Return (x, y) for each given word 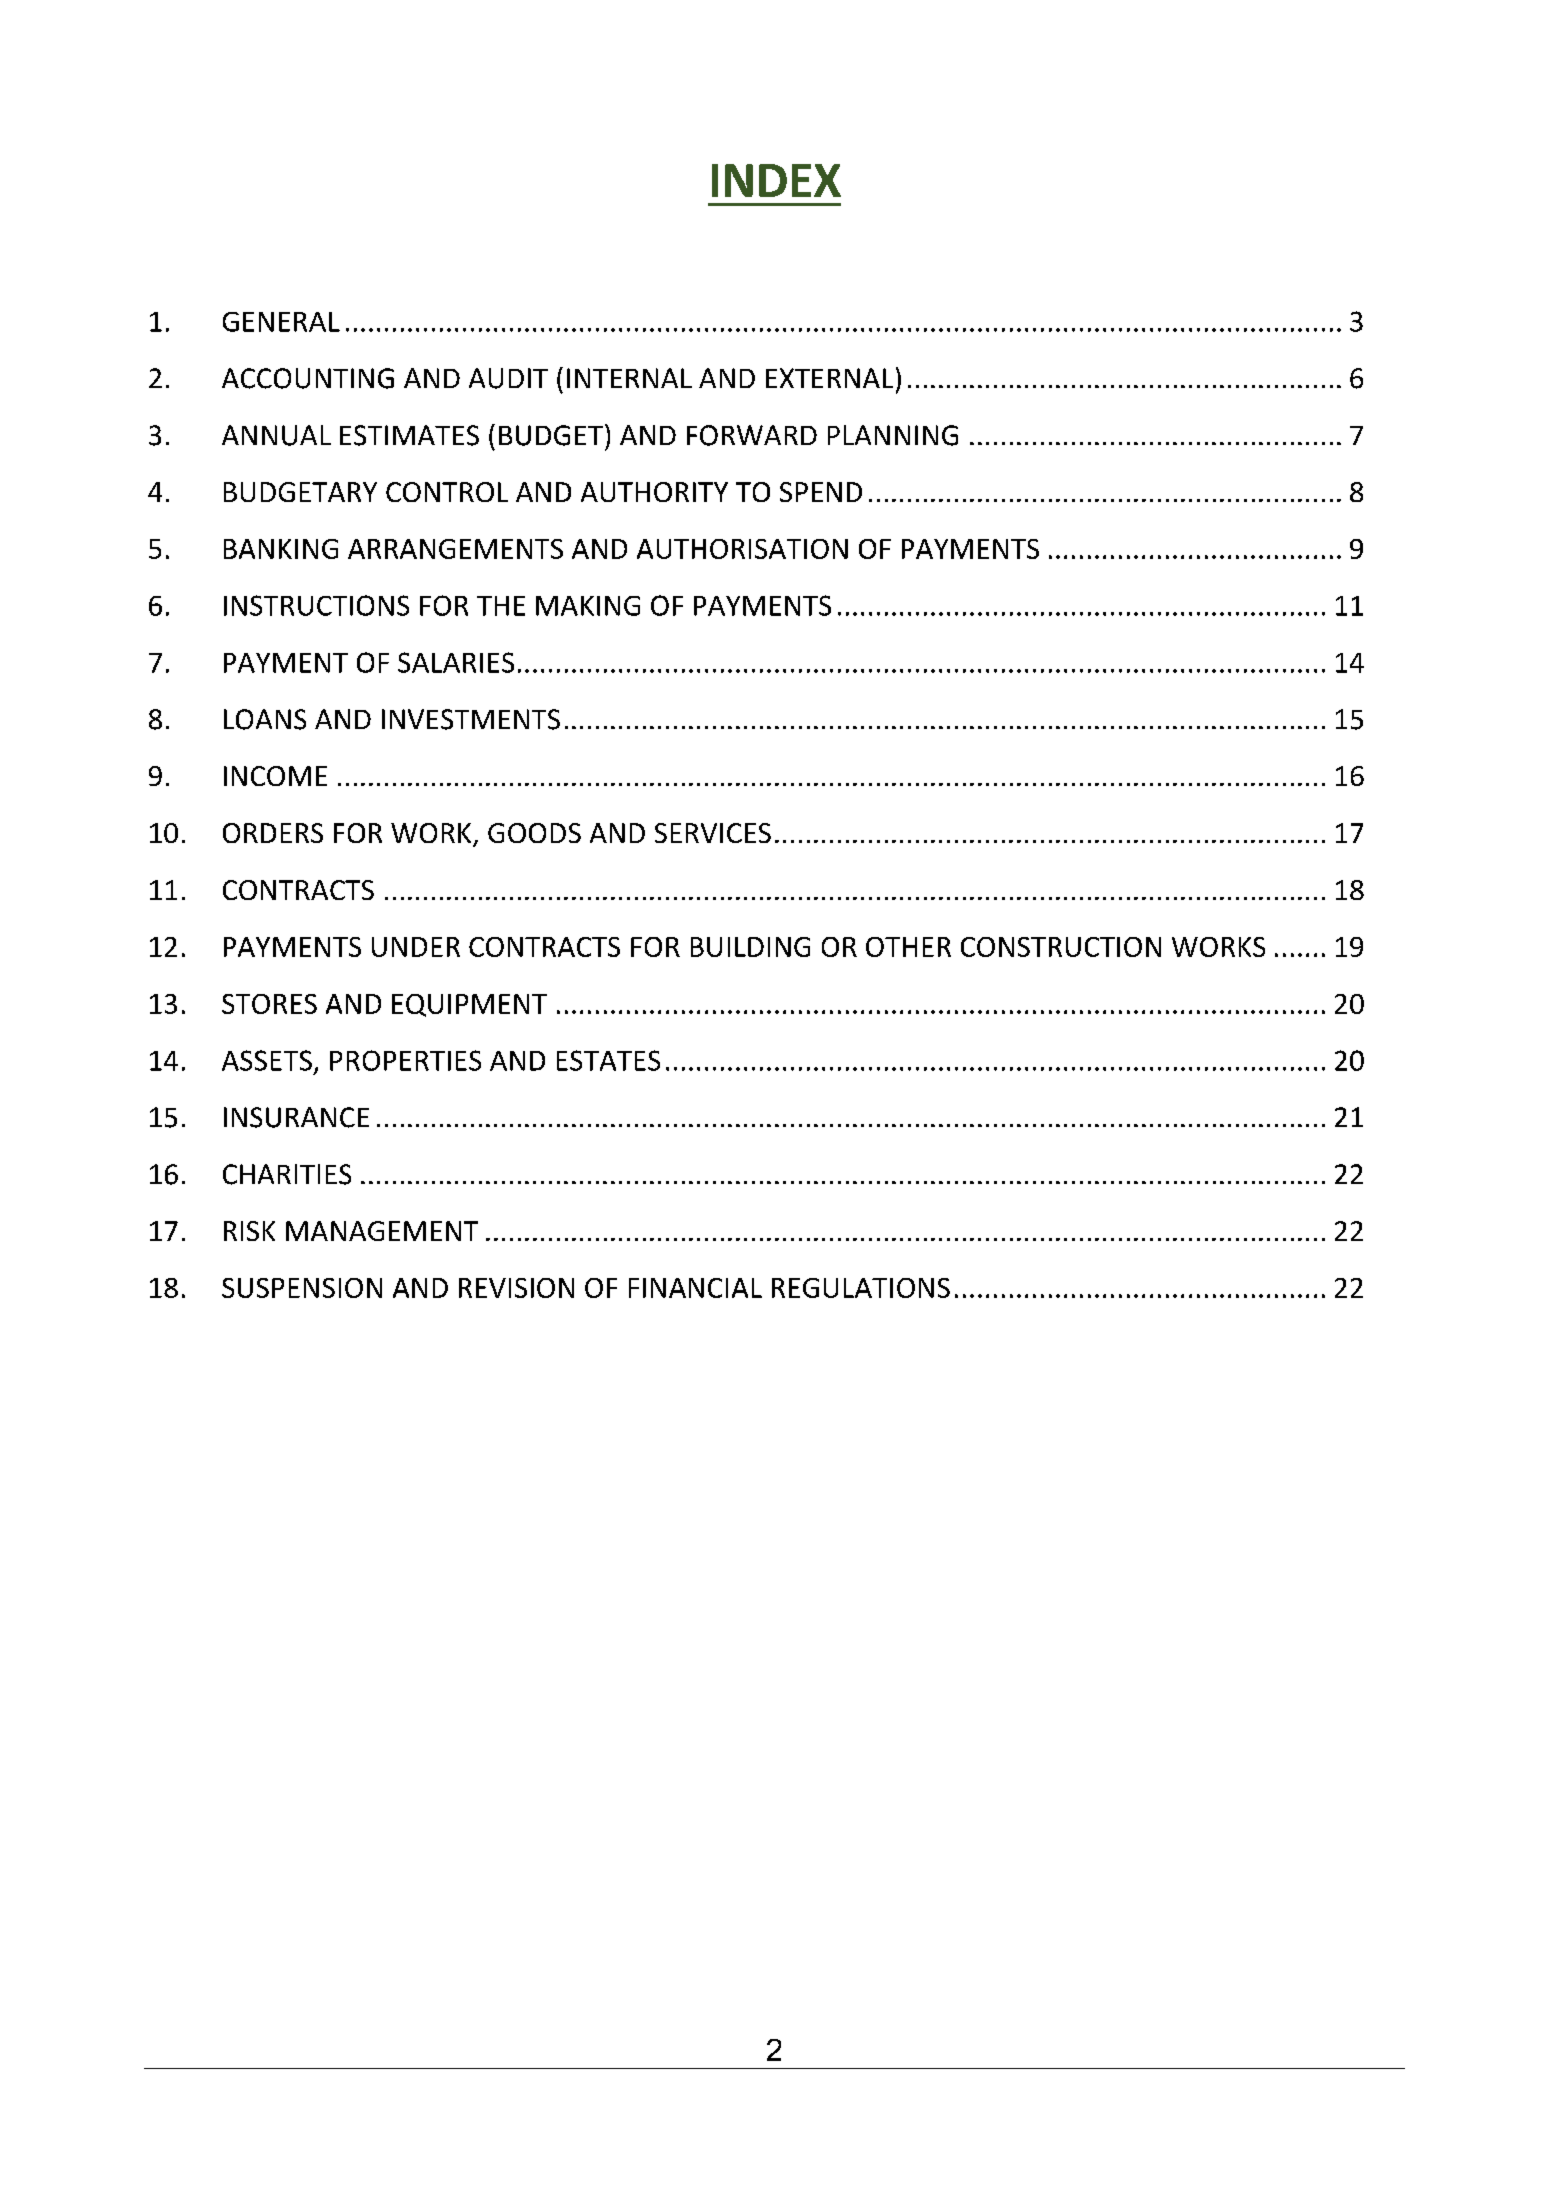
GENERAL (281, 322)
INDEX (776, 180)
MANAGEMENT (382, 1231)
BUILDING (750, 947)
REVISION (516, 1288)
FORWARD (752, 435)
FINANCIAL (695, 1288)
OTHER (908, 947)
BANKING (281, 549)
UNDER (416, 947)
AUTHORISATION (742, 549)
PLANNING (893, 435)
